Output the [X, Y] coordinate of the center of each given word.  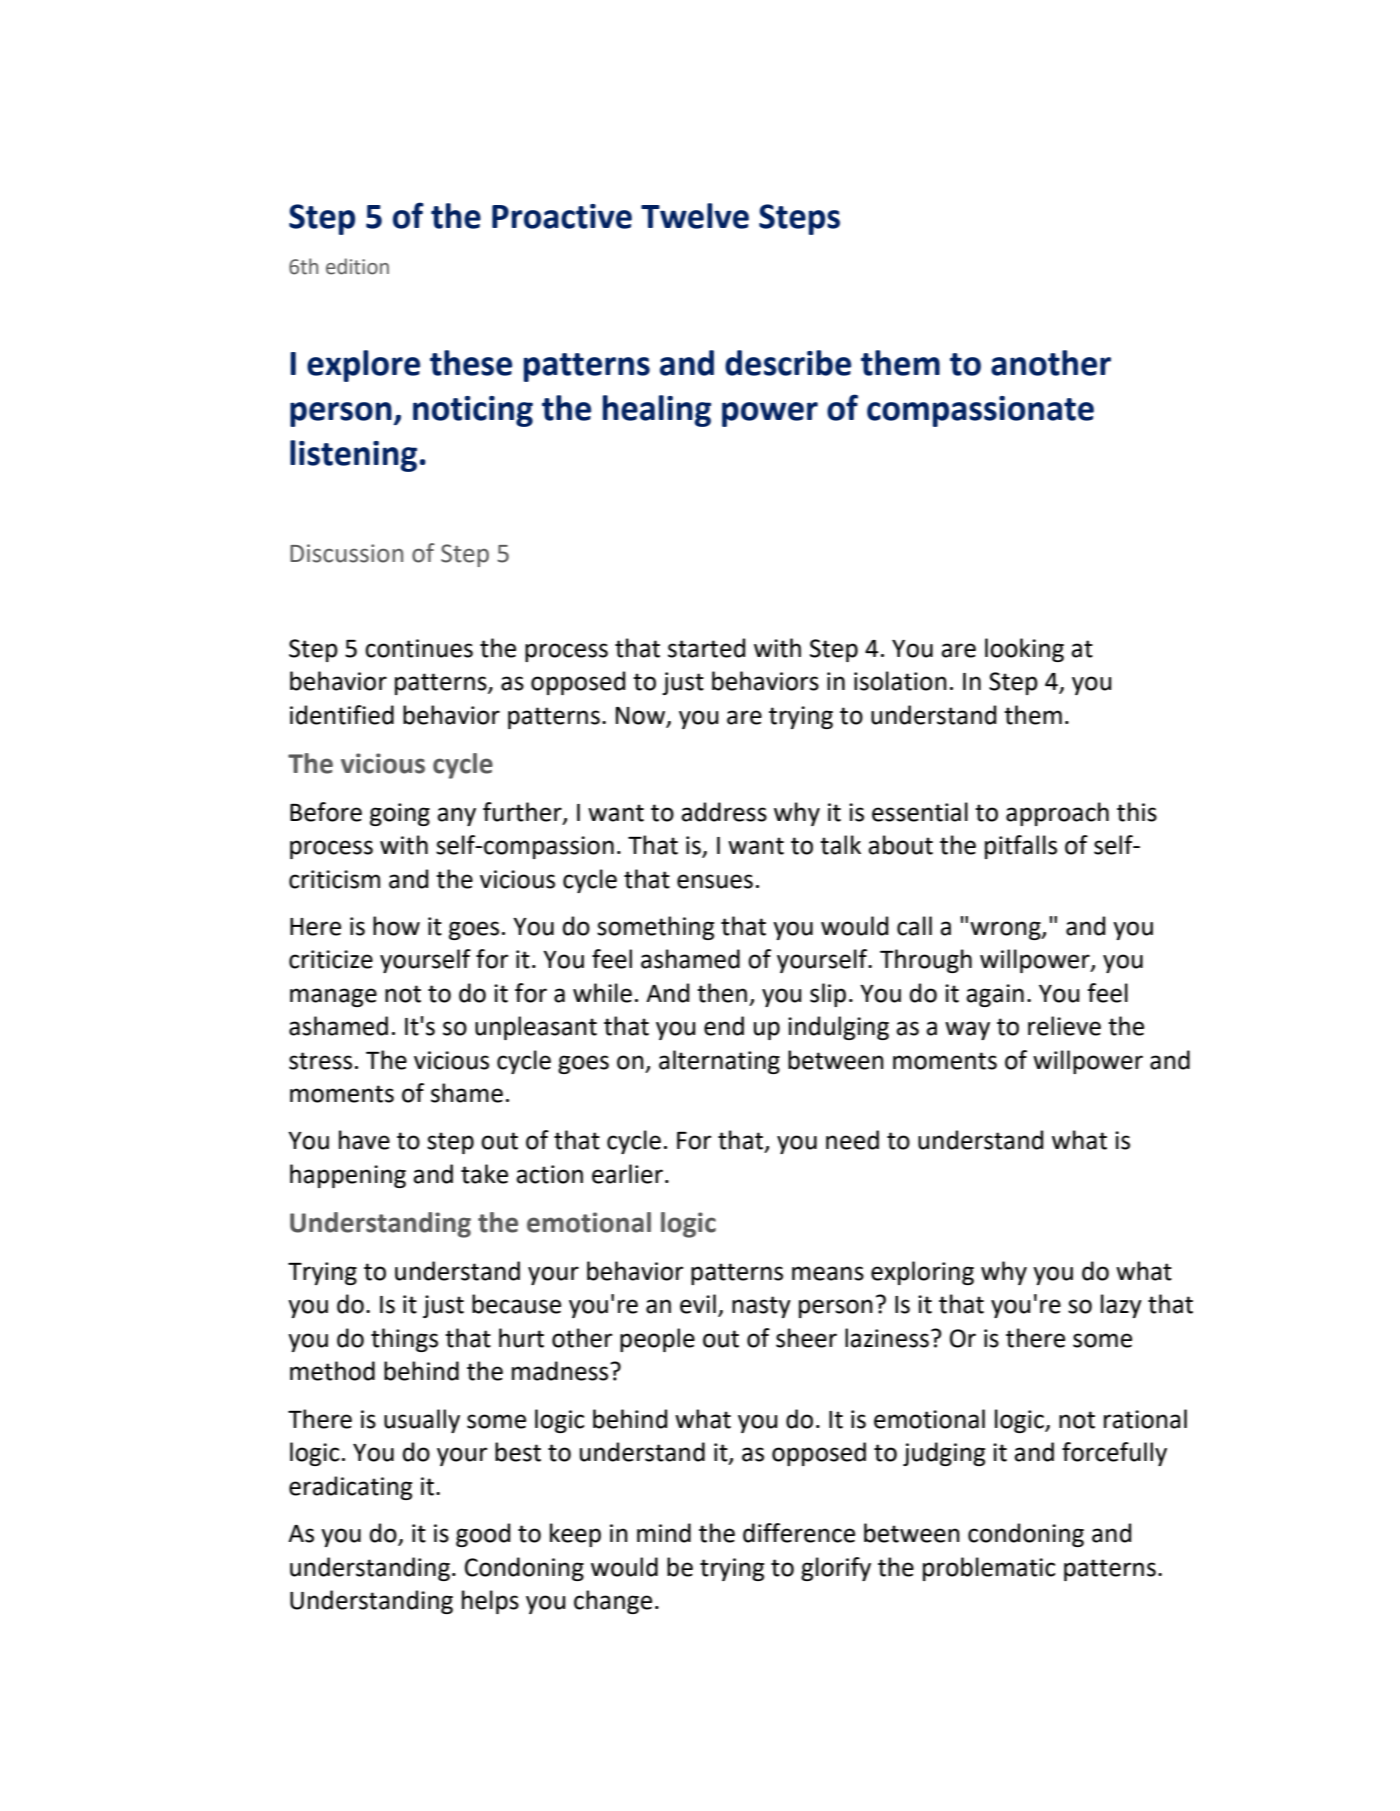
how [396, 926]
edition [357, 266]
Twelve [695, 216]
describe [788, 363]
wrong [1006, 930]
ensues [715, 881]
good [483, 1535]
